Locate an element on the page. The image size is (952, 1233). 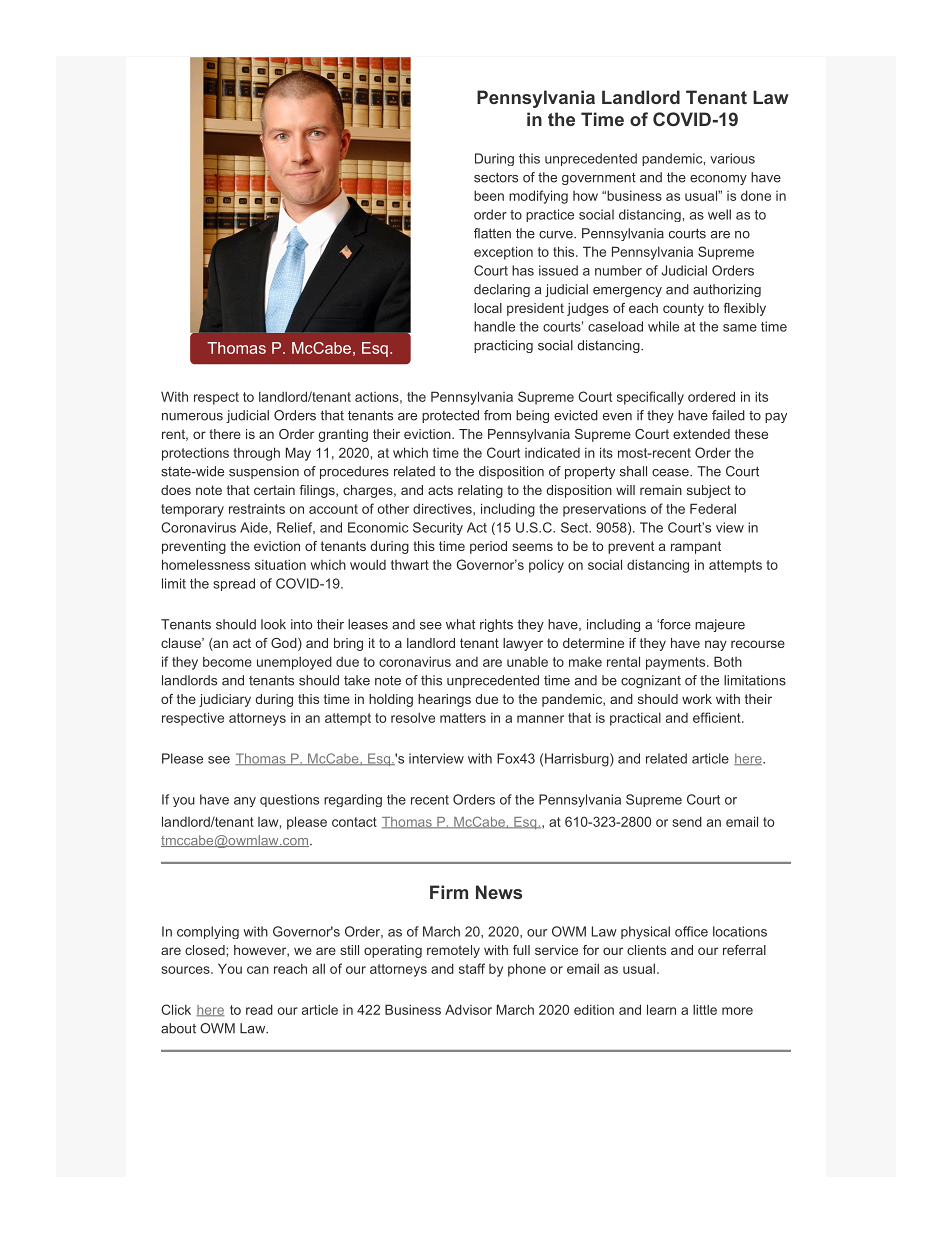
can is located at coordinates (258, 970).
